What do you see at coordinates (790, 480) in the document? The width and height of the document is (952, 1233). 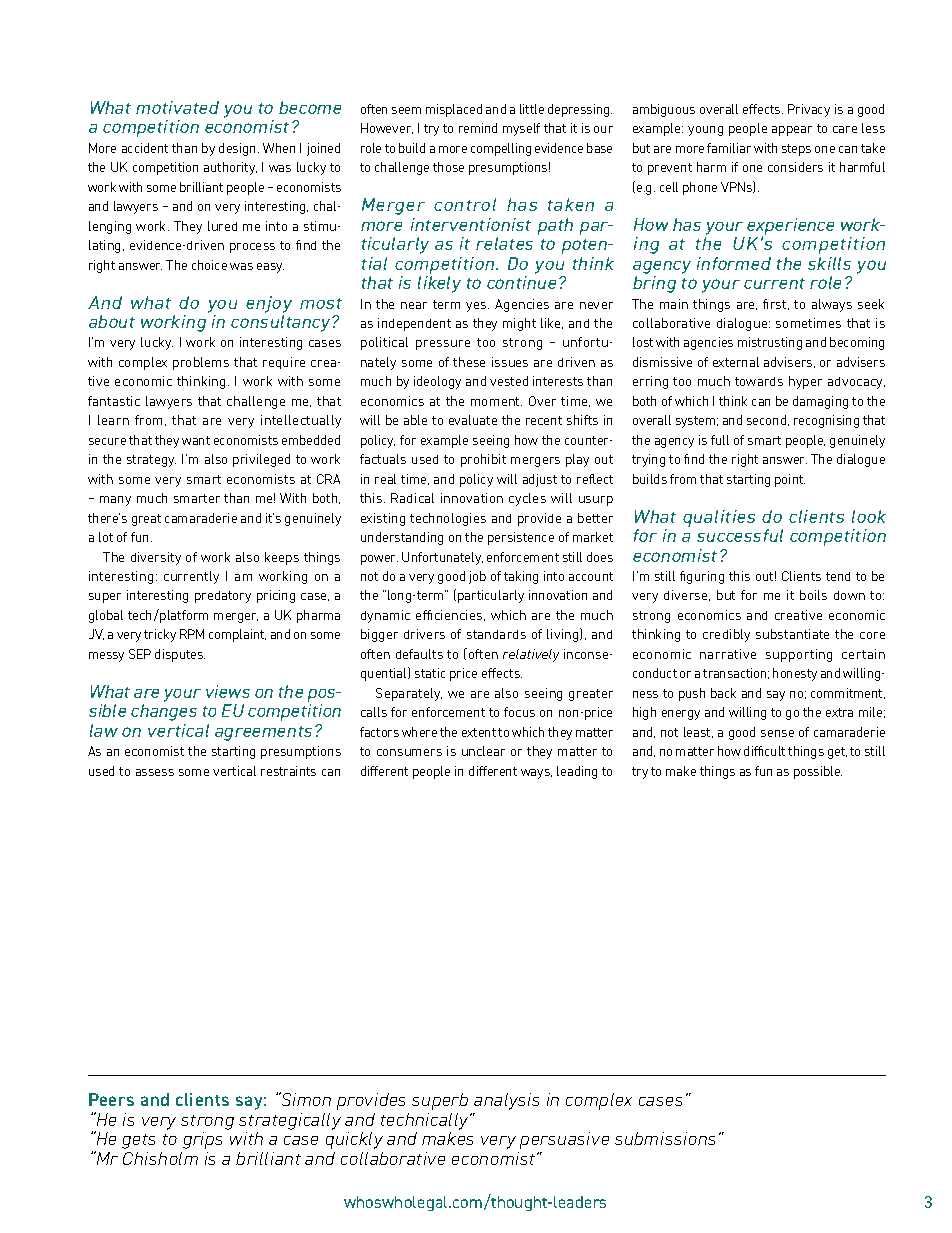 I see `point` at bounding box center [790, 480].
